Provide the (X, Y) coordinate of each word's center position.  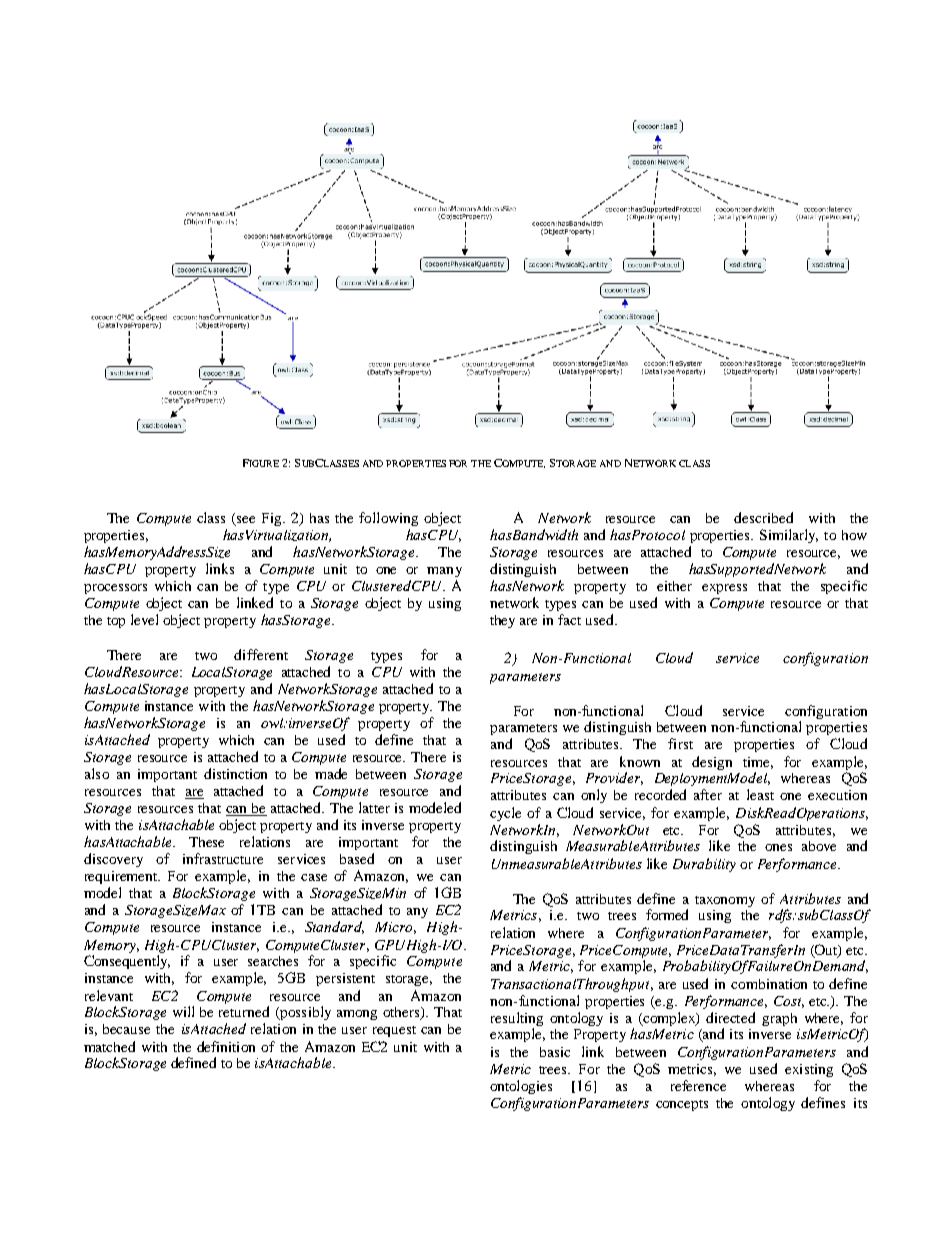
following (388, 519)
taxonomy (725, 901)
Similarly (789, 536)
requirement (122, 877)
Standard (334, 927)
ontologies (521, 1087)
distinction (235, 773)
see (246, 519)
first (680, 743)
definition (226, 1046)
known (640, 761)
